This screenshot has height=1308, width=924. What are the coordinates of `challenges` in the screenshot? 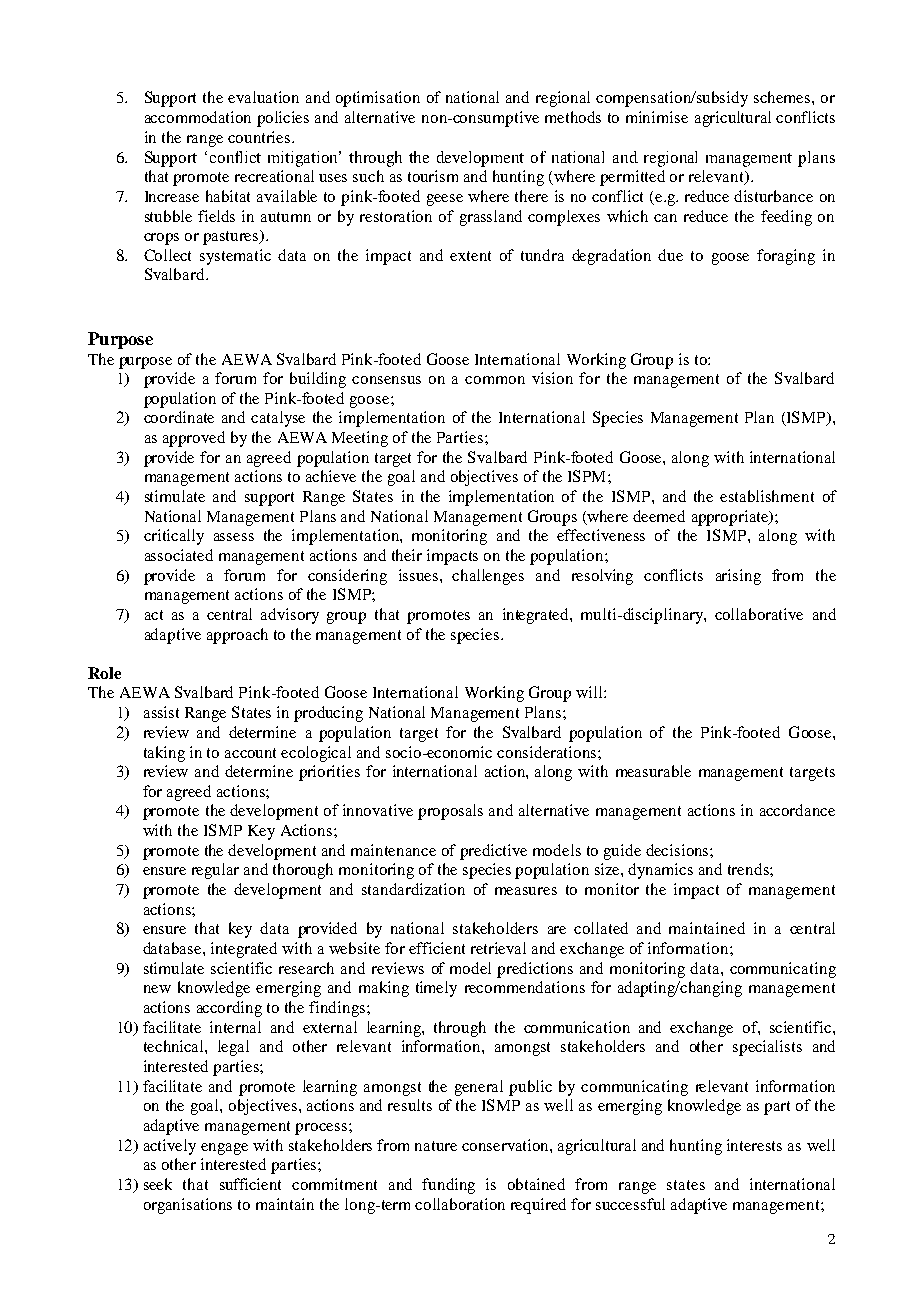 It's located at (488, 577).
